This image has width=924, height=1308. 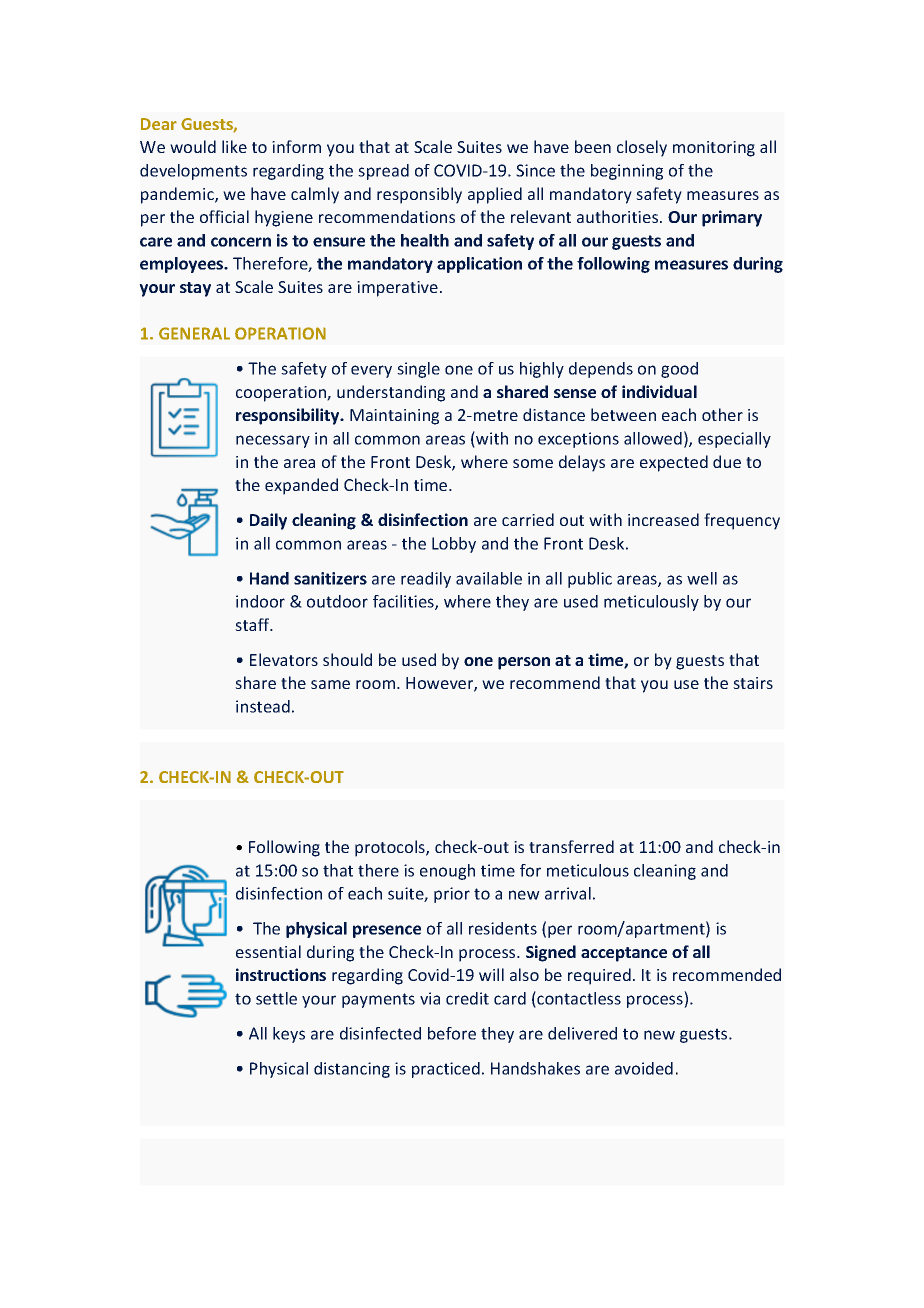 What do you see at coordinates (419, 195) in the image?
I see `responsibly` at bounding box center [419, 195].
